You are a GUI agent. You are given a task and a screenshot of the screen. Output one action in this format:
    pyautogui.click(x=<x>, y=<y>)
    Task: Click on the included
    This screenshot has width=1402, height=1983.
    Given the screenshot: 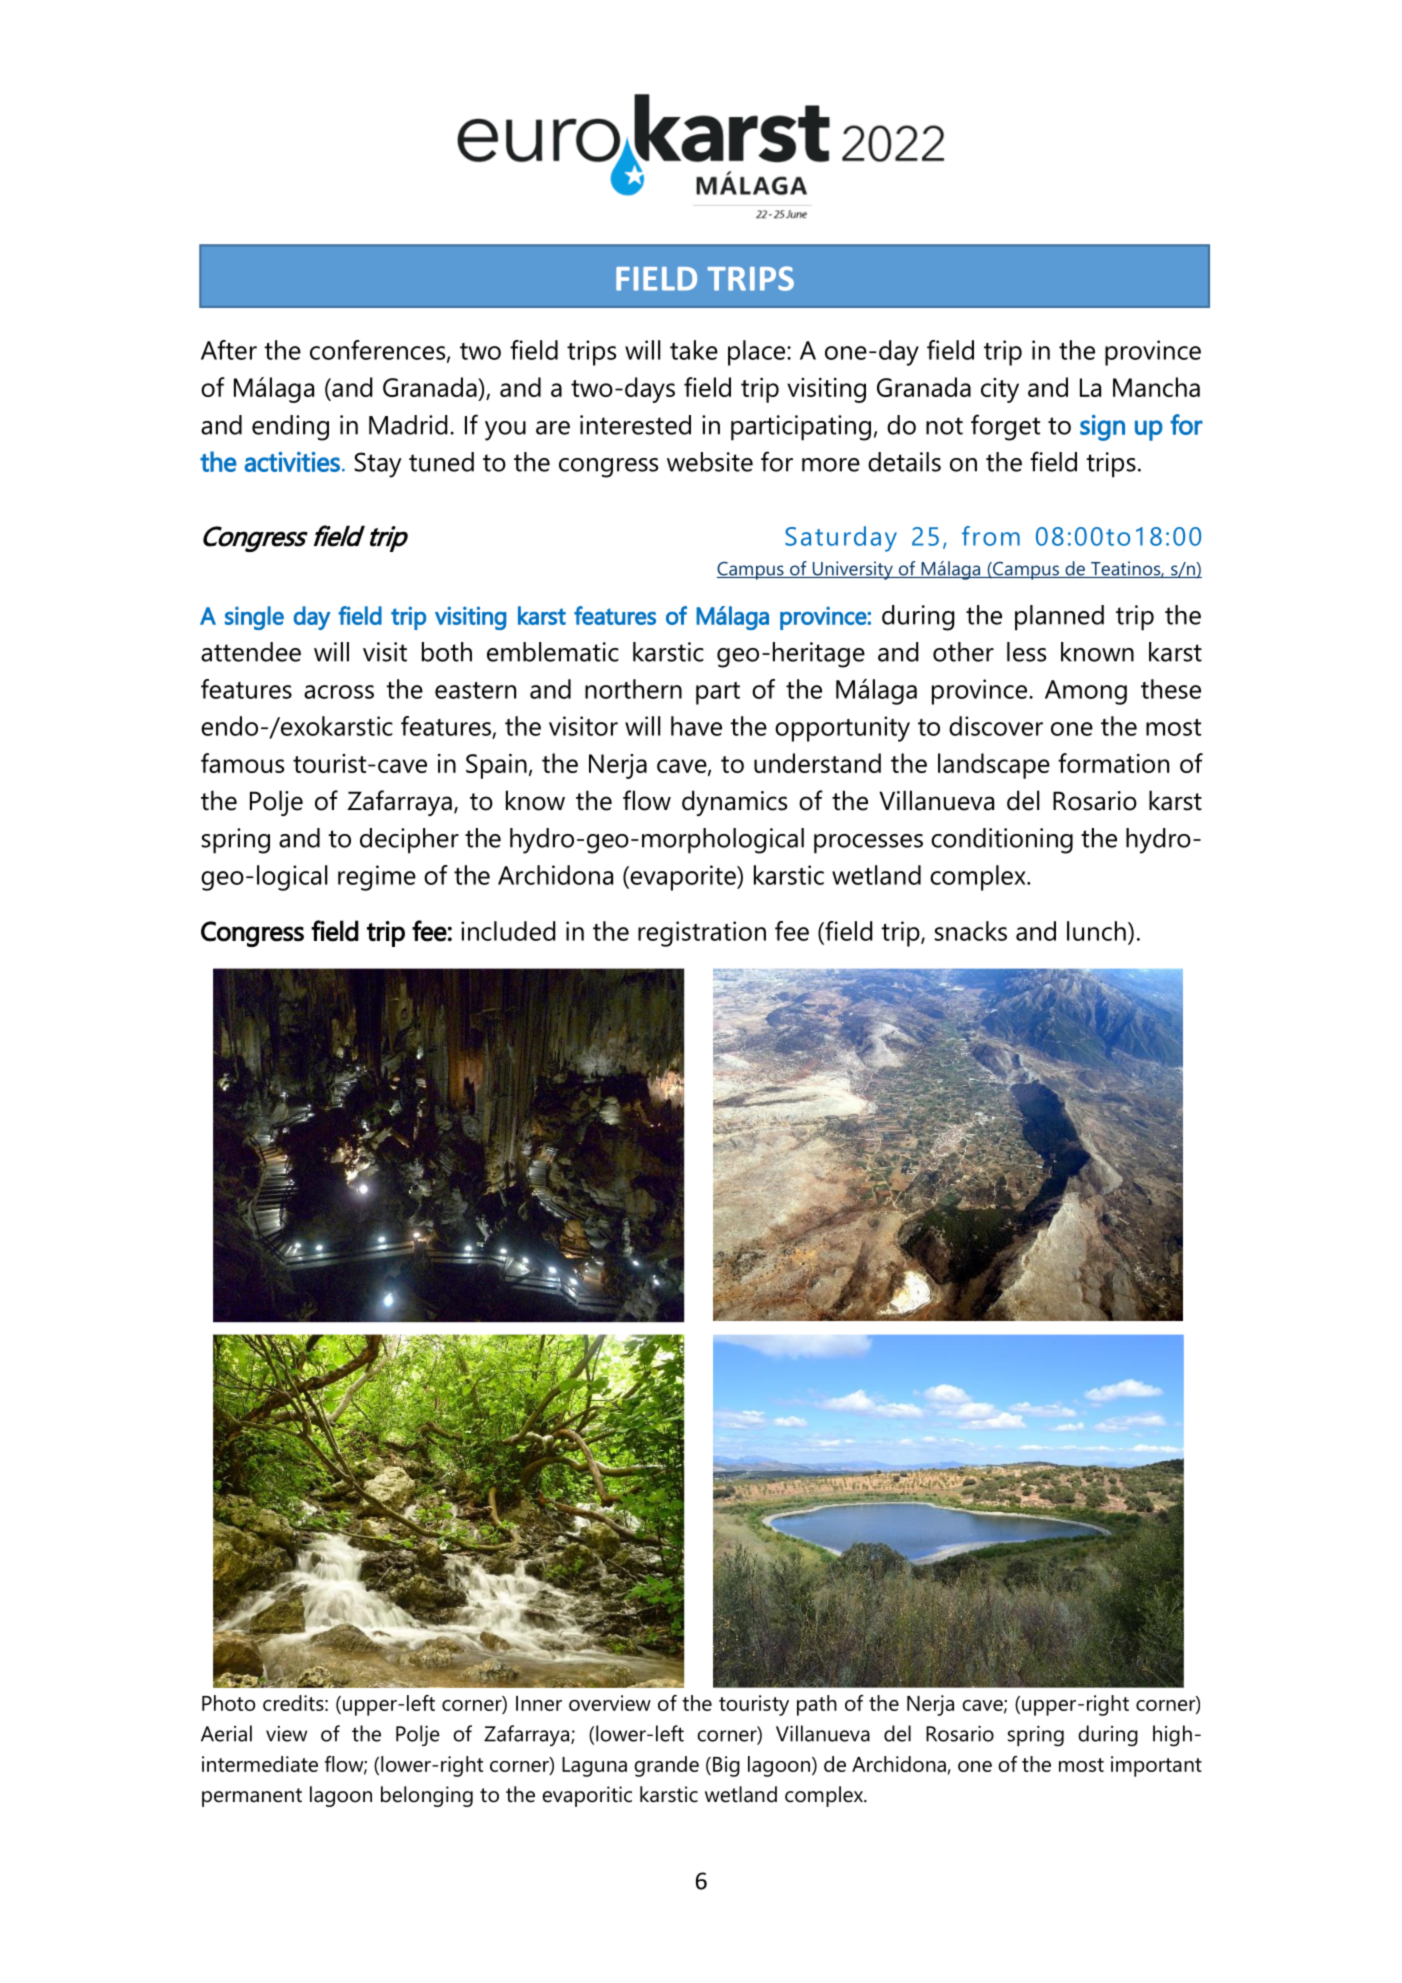 What is the action you would take?
    pyautogui.click(x=508, y=931)
